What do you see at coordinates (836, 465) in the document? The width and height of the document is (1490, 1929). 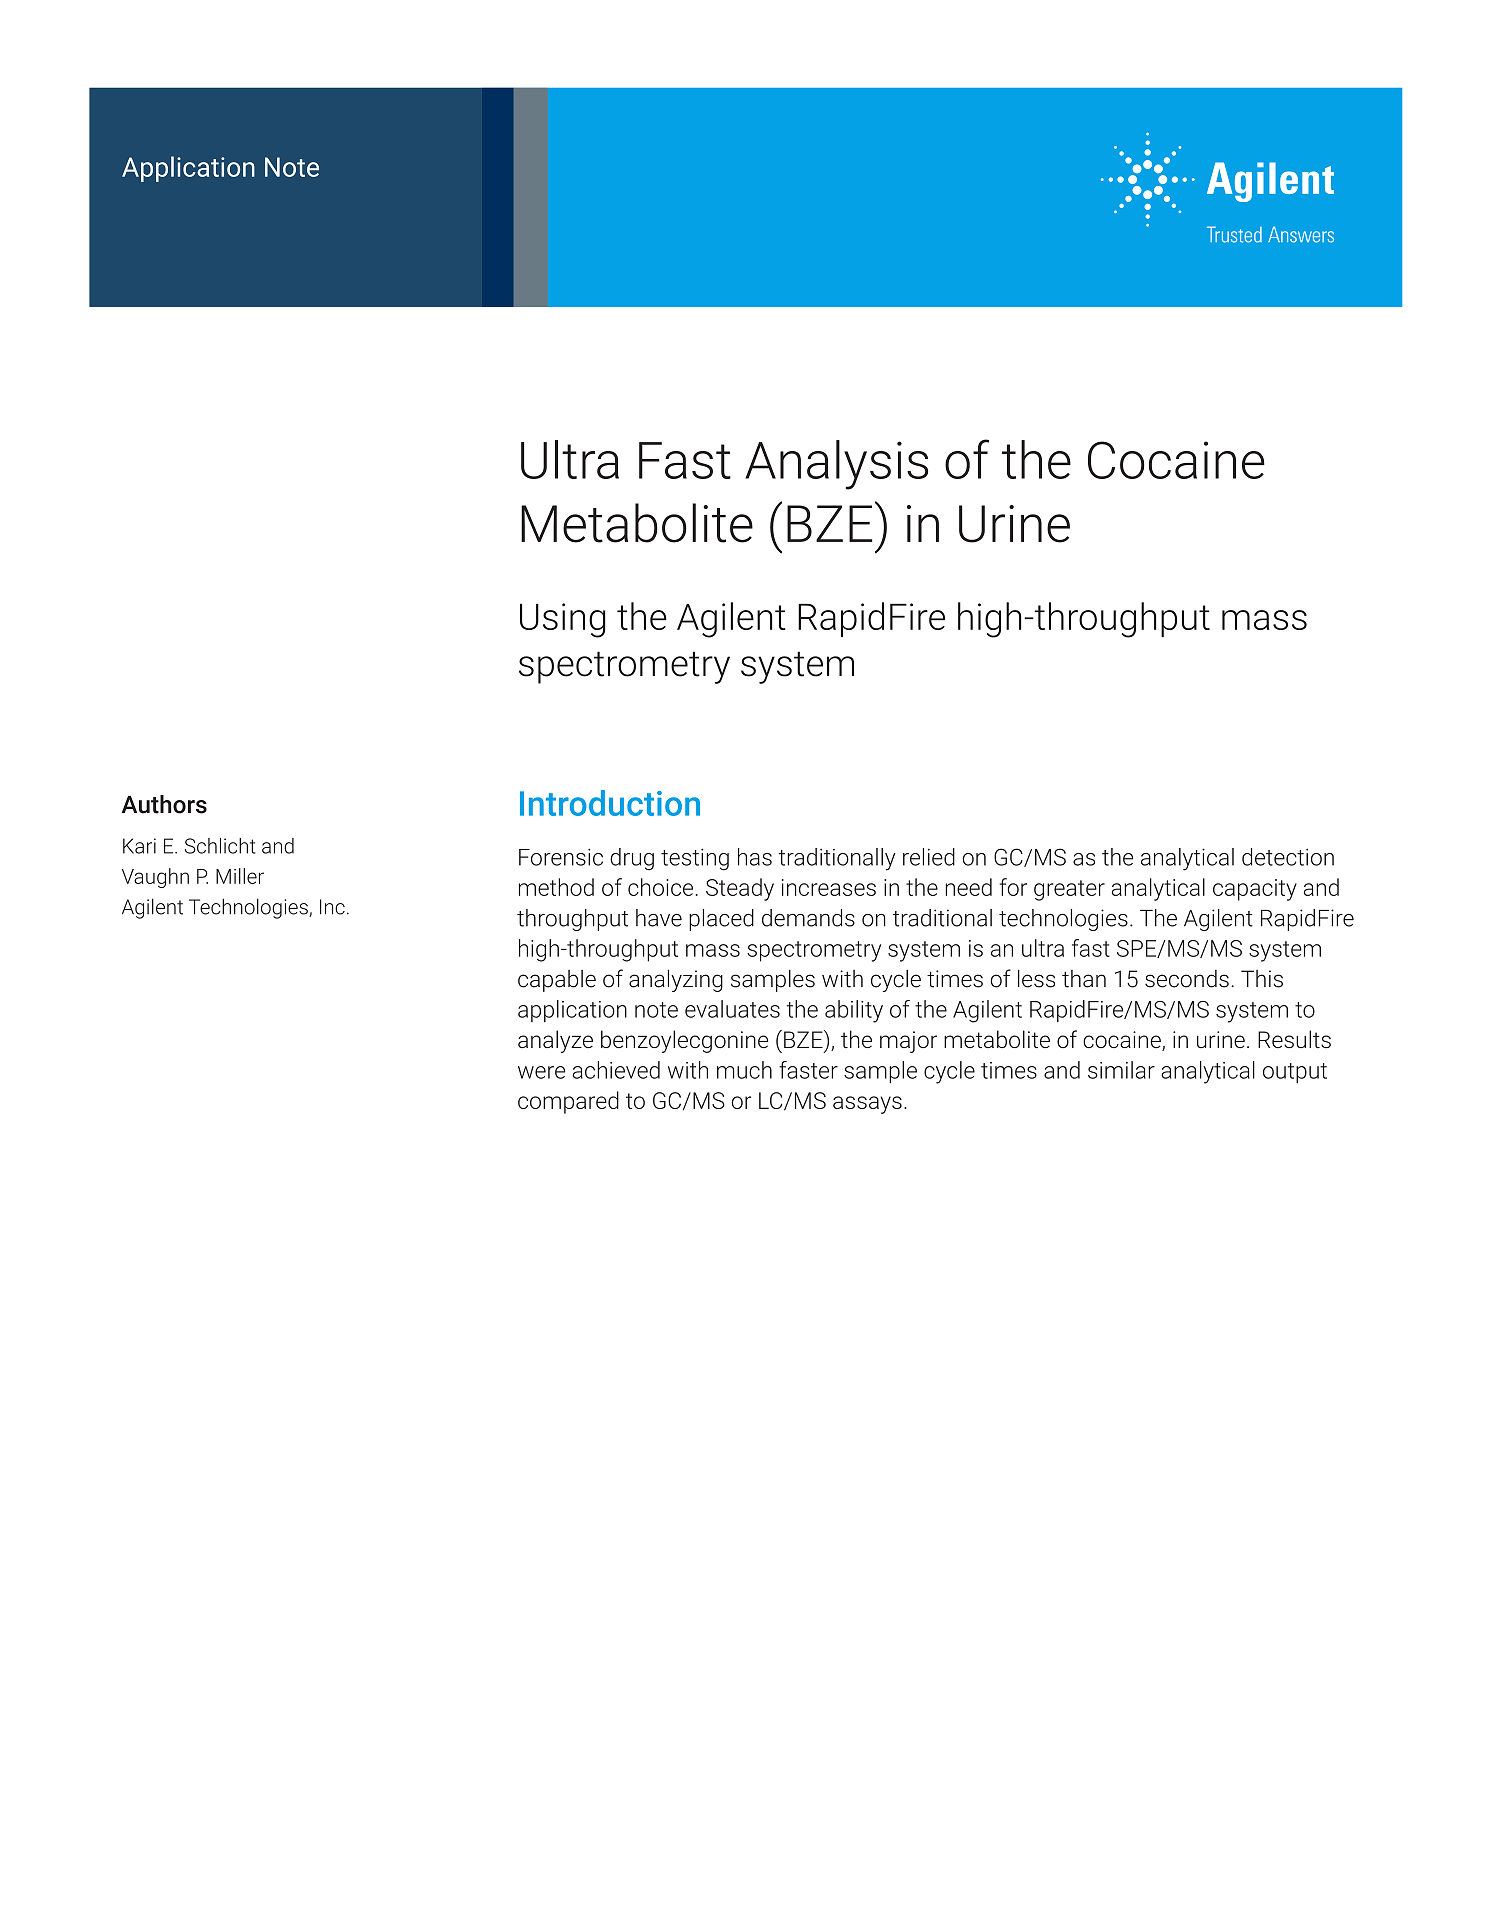 I see `Analysis` at bounding box center [836, 465].
